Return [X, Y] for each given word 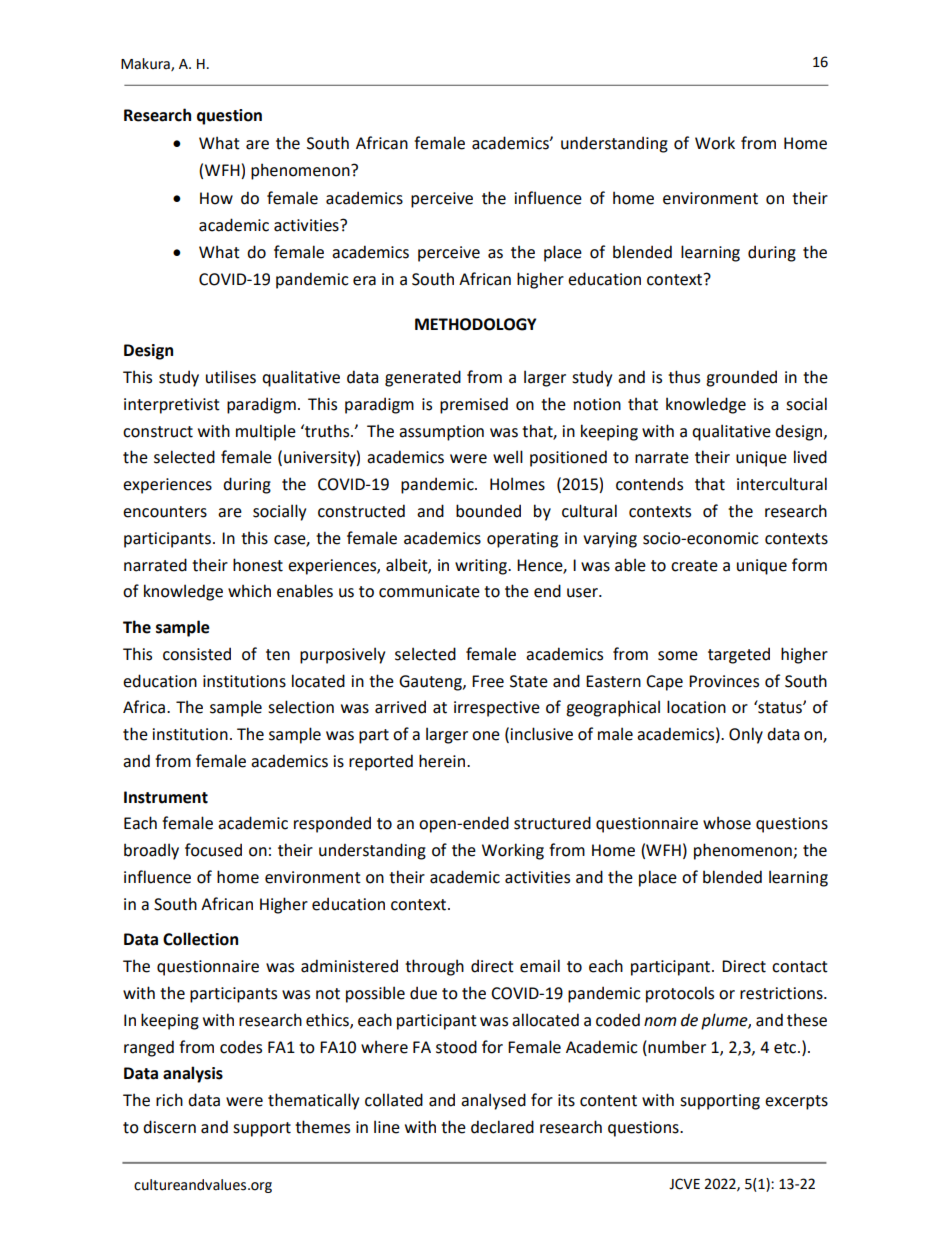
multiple [266, 432]
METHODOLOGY [475, 324]
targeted [739, 655]
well [508, 457]
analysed [493, 1101]
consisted [197, 654]
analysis [193, 1074]
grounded [741, 378]
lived [810, 457]
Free [488, 681]
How [216, 198]
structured [552, 823]
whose [727, 823]
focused [213, 850]
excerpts [796, 1102]
